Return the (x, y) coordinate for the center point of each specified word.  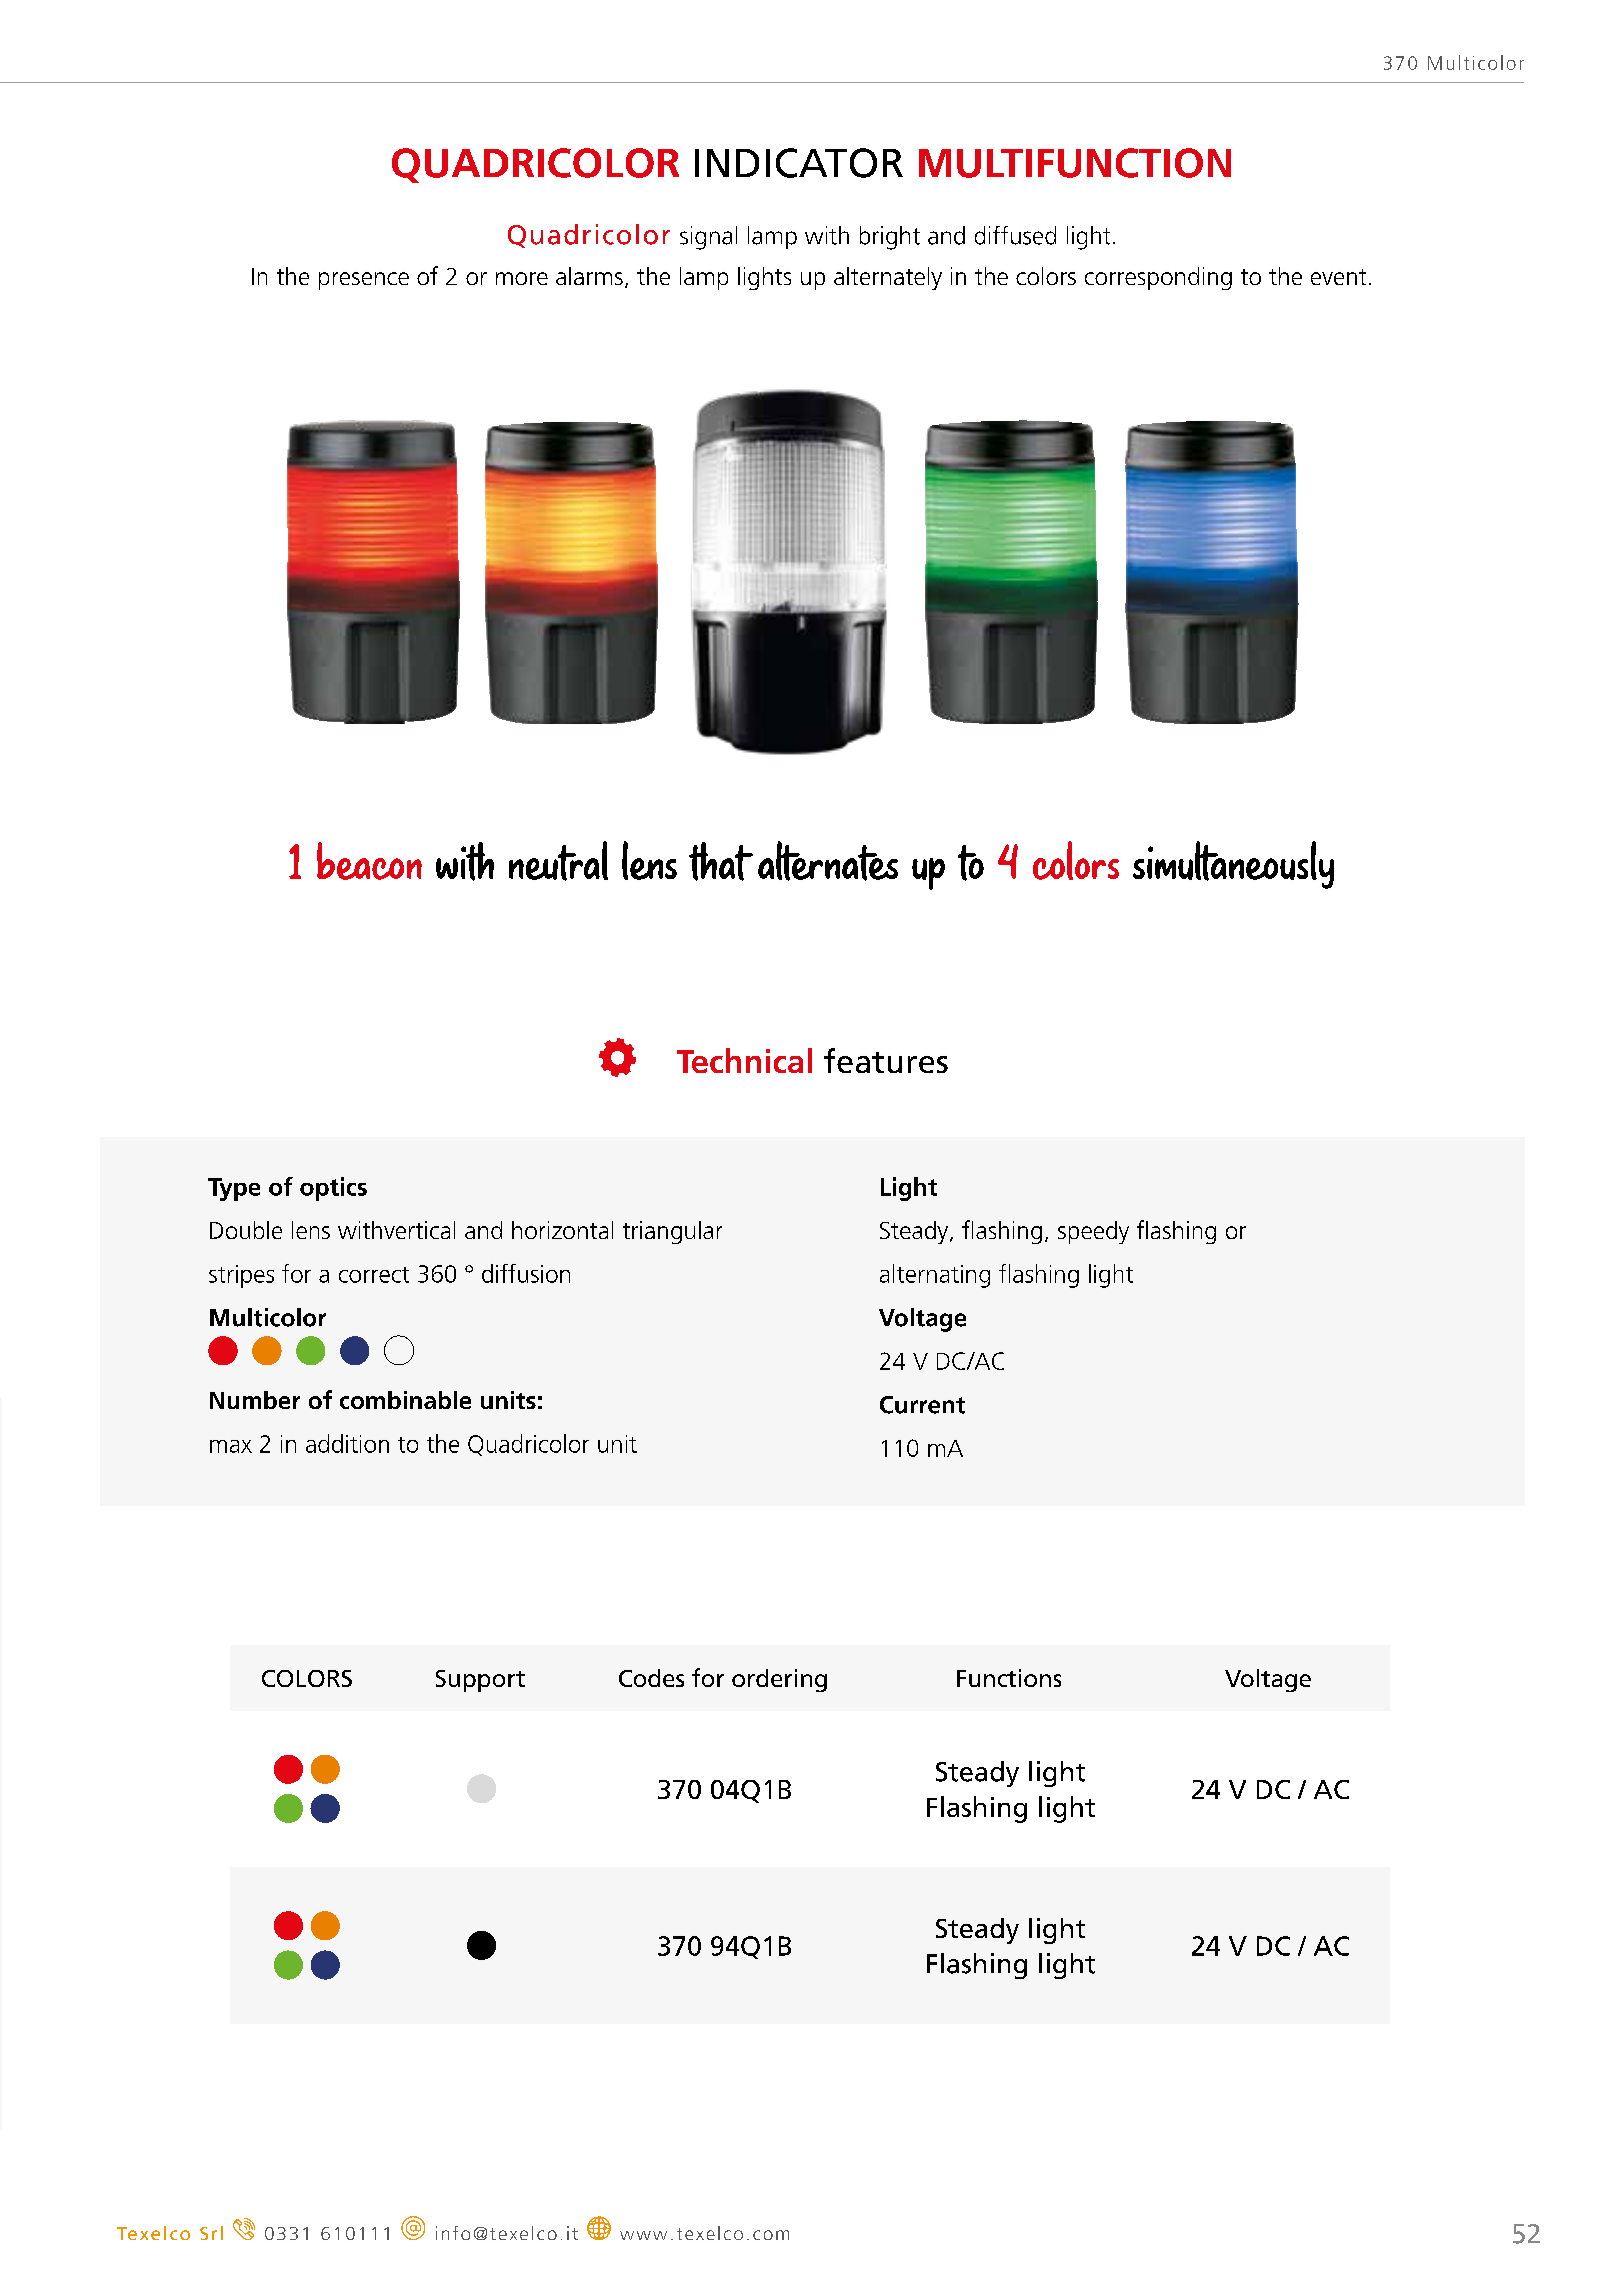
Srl (211, 2233)
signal (708, 238)
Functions (1009, 1678)
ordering (779, 1680)
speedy (1093, 1232)
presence (364, 281)
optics (333, 1189)
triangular (672, 1232)
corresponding (1158, 278)
